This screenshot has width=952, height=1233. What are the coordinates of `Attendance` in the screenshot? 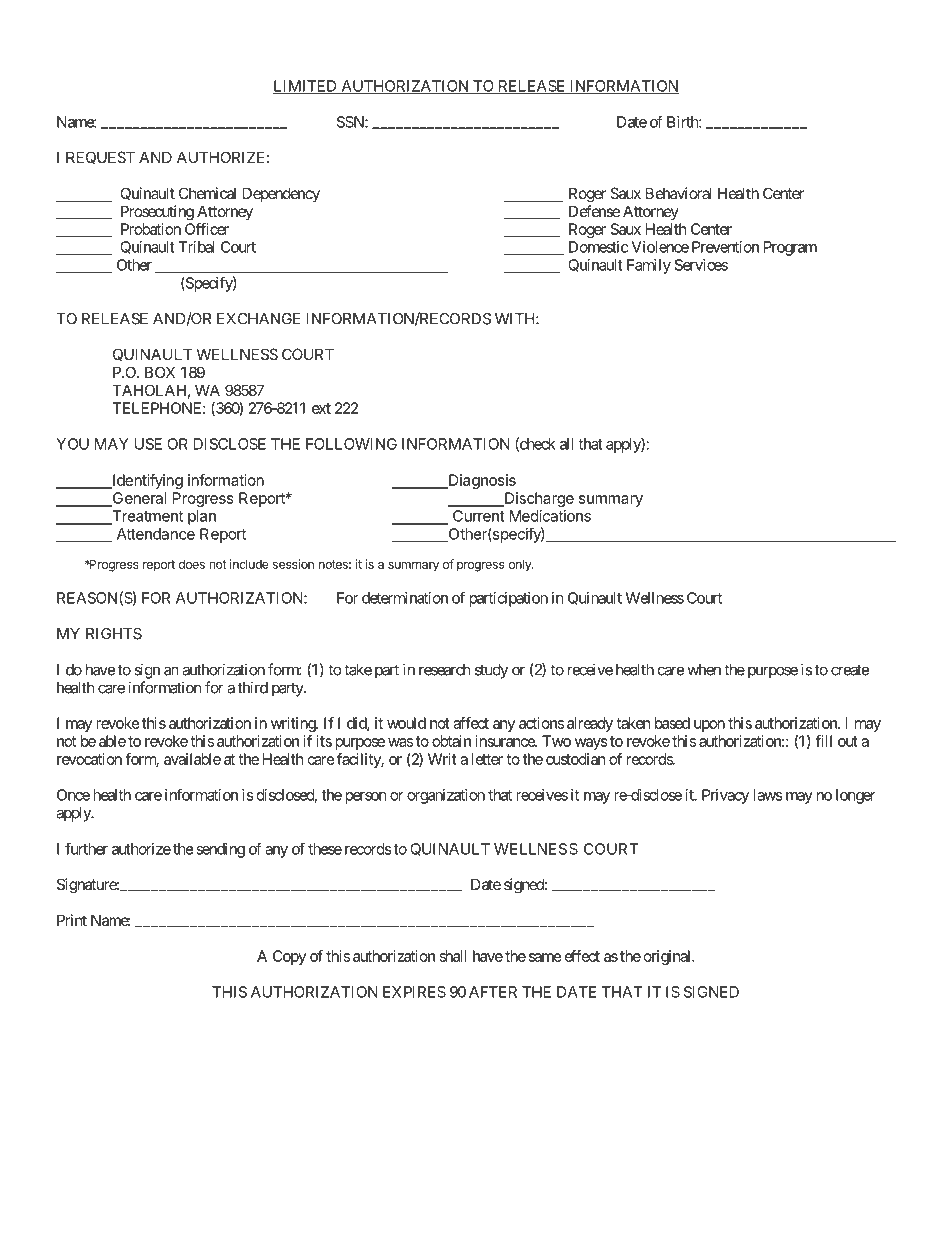 It's located at (156, 534).
